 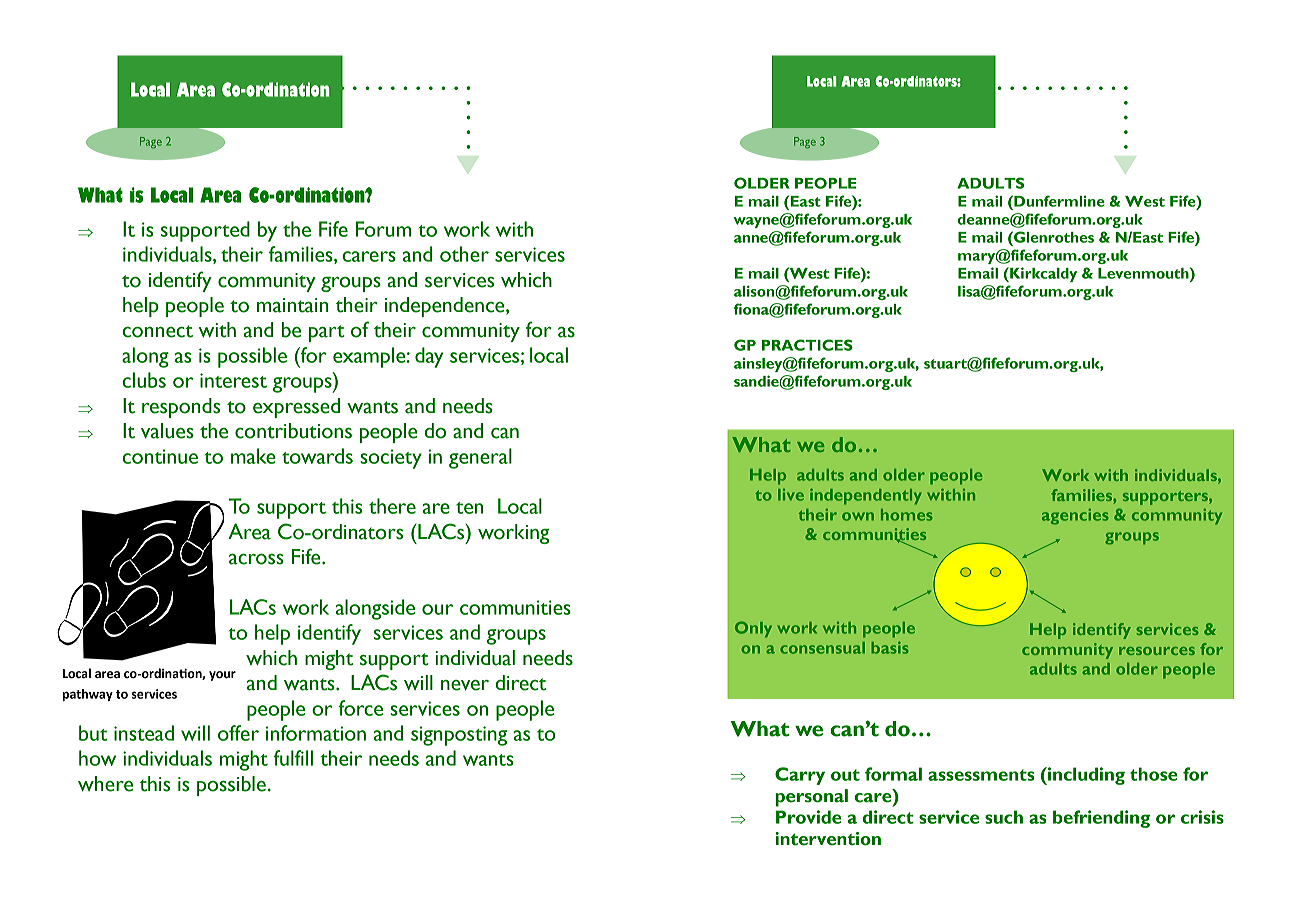 What do you see at coordinates (105, 784) in the screenshot?
I see `where` at bounding box center [105, 784].
